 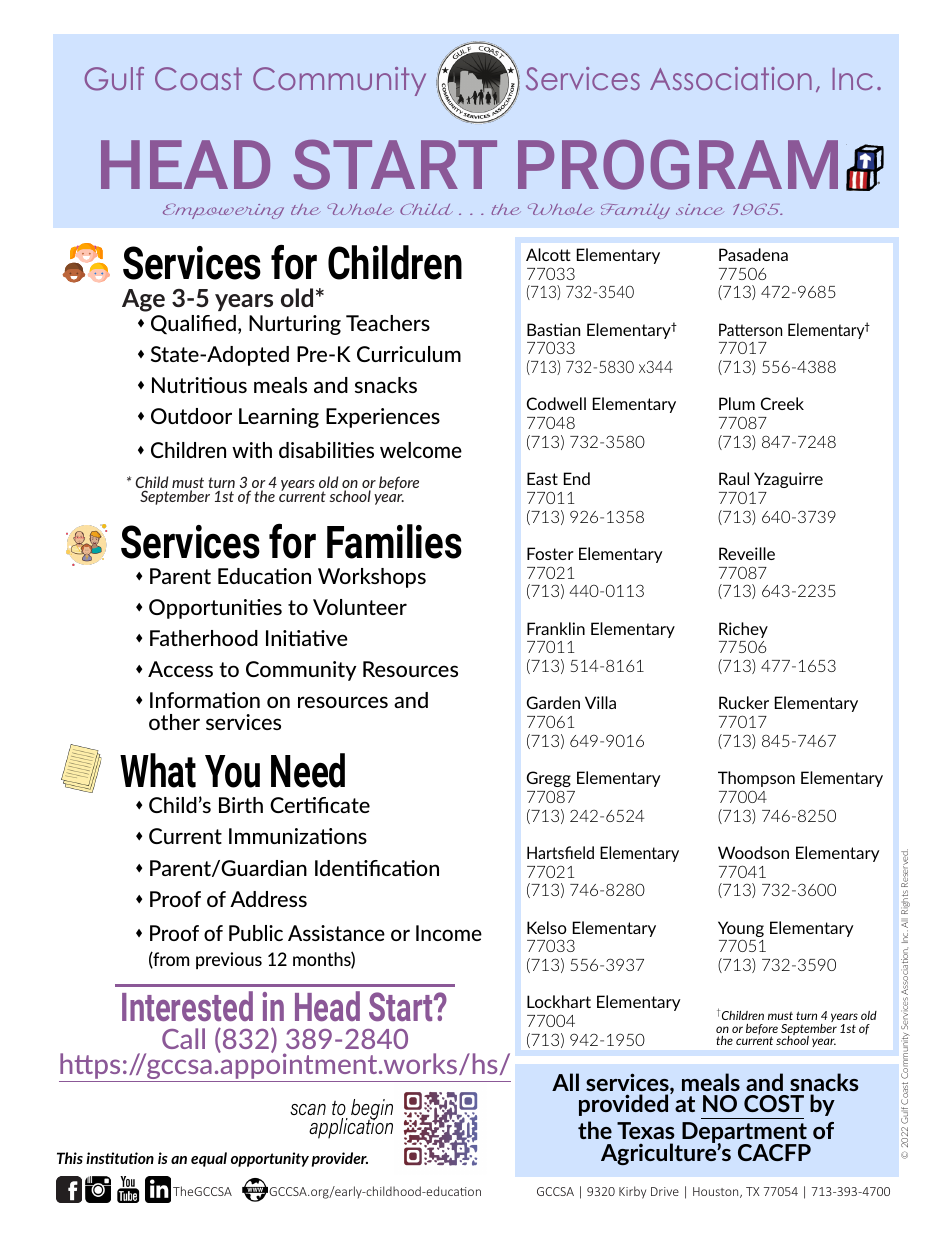 What do you see at coordinates (377, 868) in the page?
I see `Identification` at bounding box center [377, 868].
